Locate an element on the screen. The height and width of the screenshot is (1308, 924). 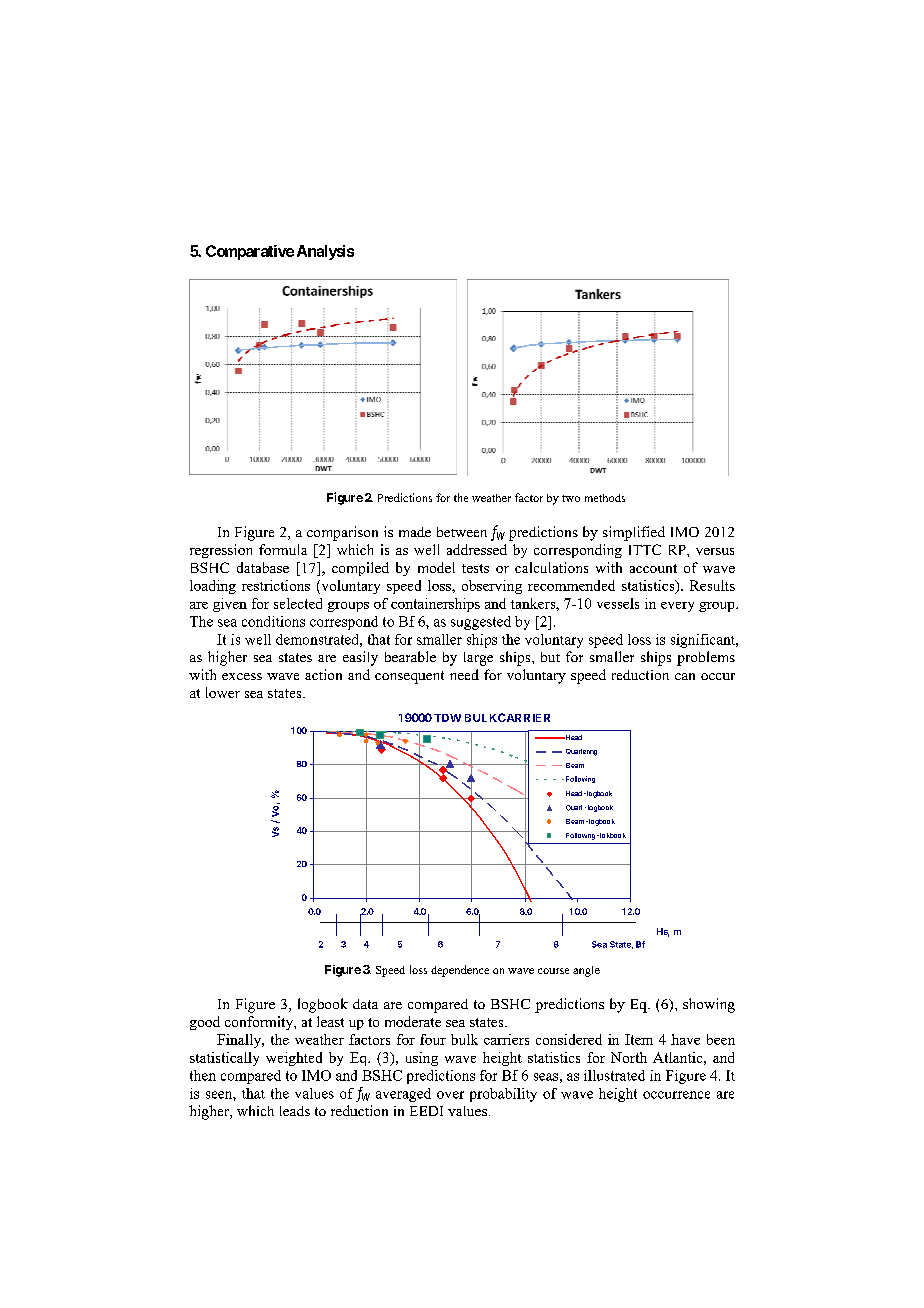
need is located at coordinates (464, 674).
